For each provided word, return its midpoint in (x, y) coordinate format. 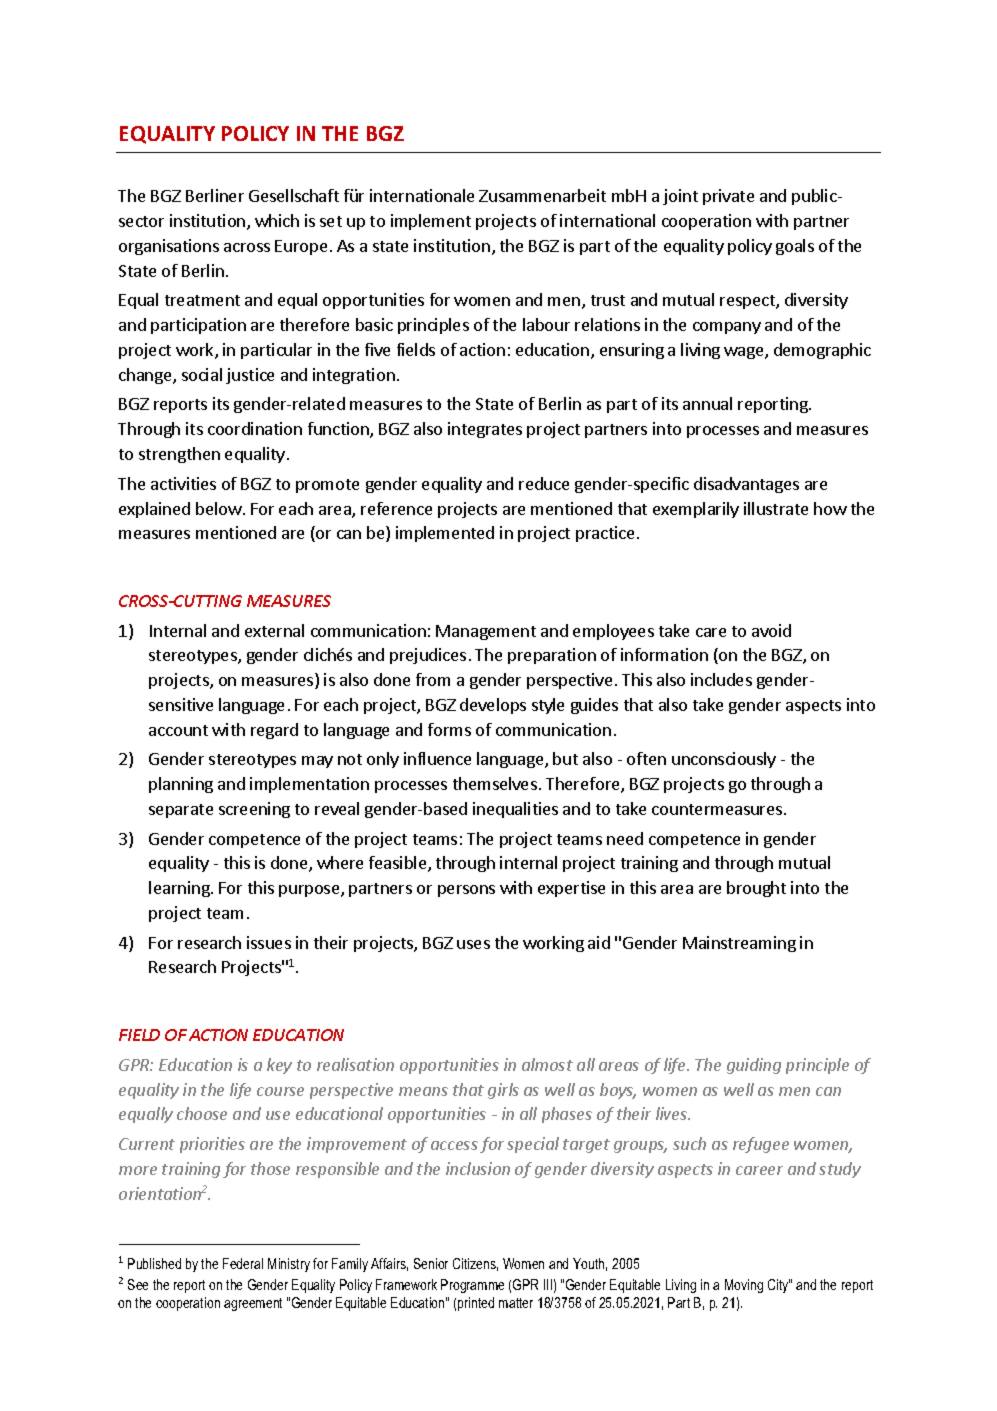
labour (546, 324)
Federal (243, 1263)
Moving (744, 1286)
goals (795, 247)
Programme (472, 1286)
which (277, 220)
